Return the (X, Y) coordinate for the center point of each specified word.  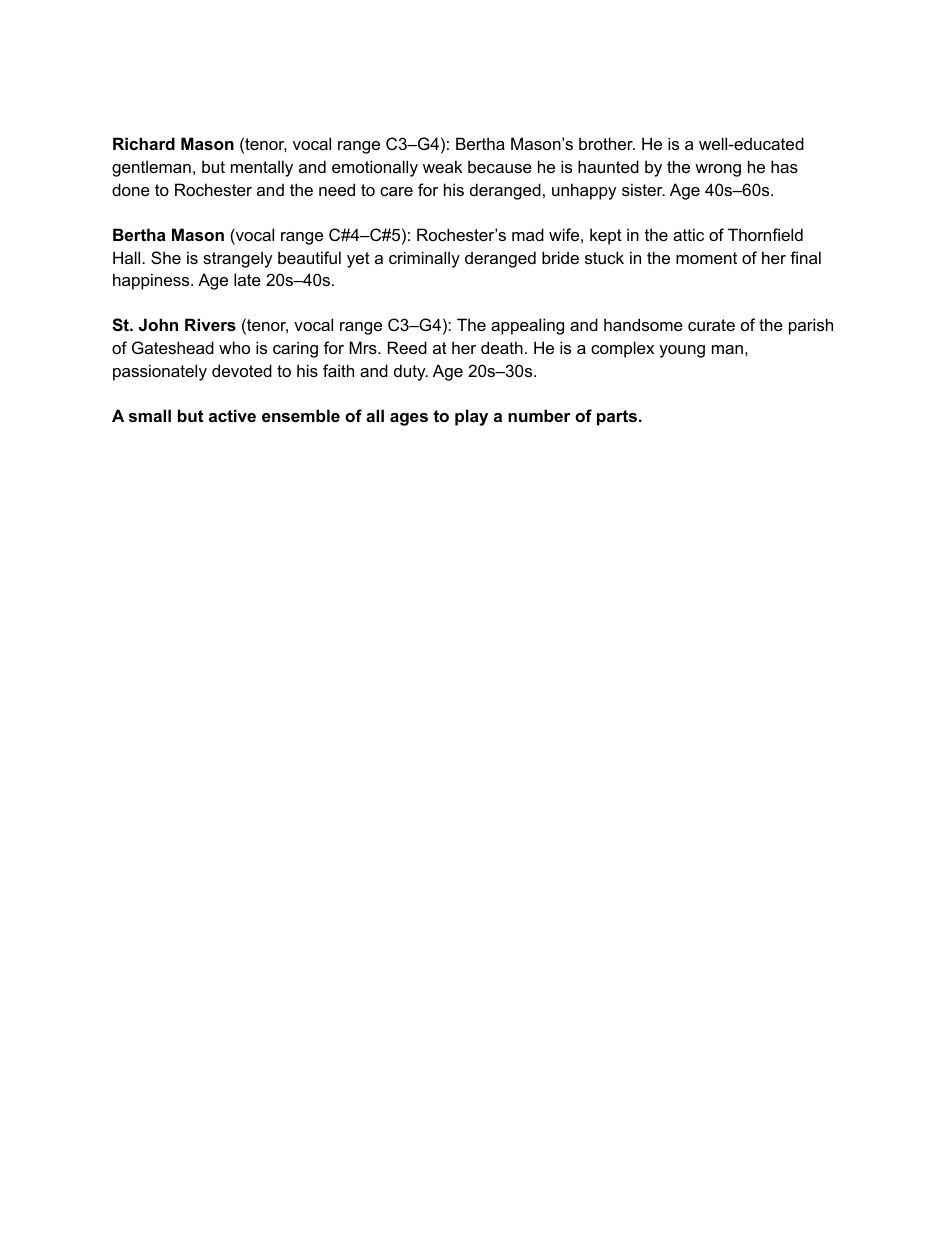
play (471, 417)
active (232, 415)
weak (442, 166)
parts (617, 418)
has (784, 166)
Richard (144, 143)
